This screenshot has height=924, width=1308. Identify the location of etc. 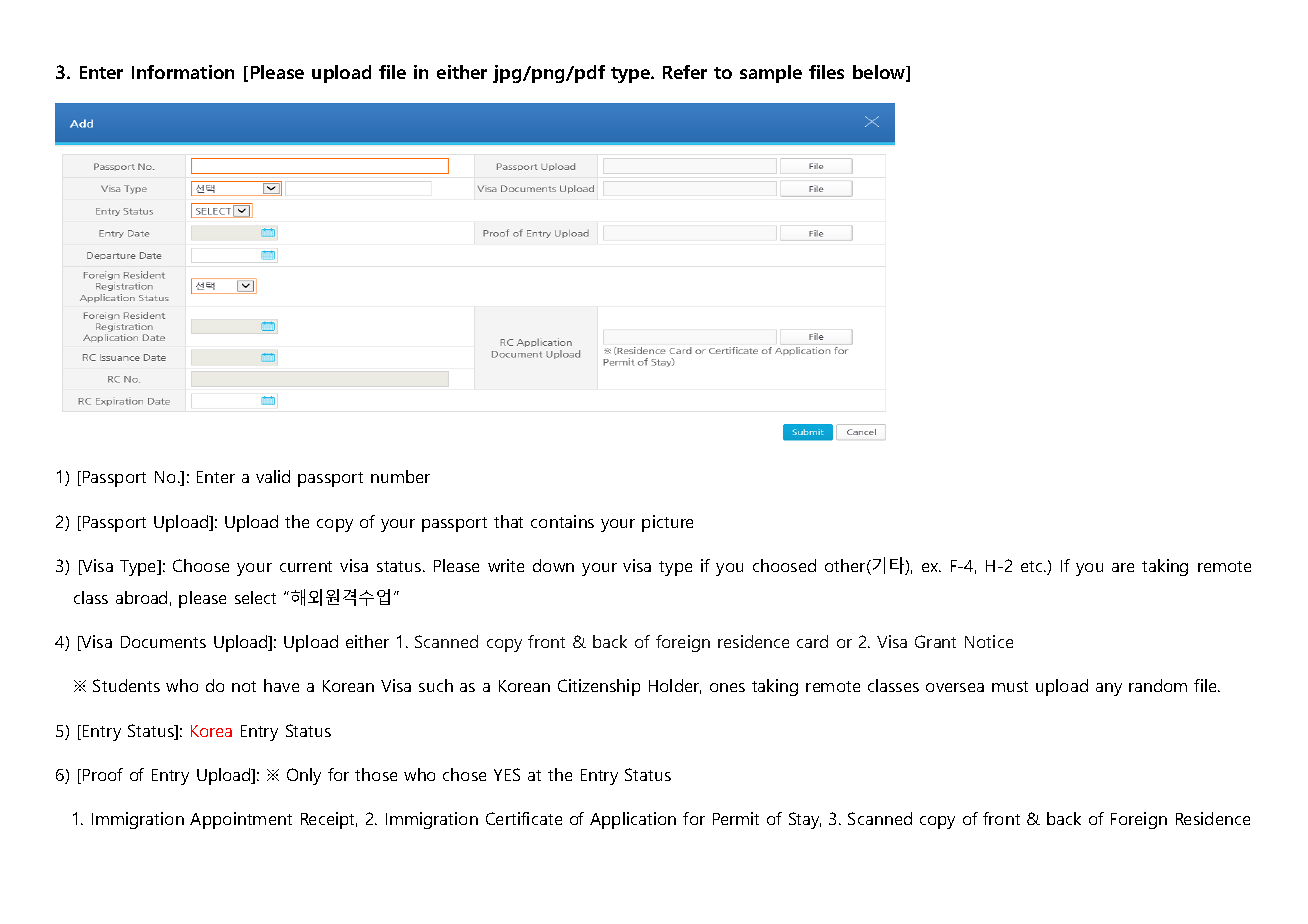
(1033, 566).
